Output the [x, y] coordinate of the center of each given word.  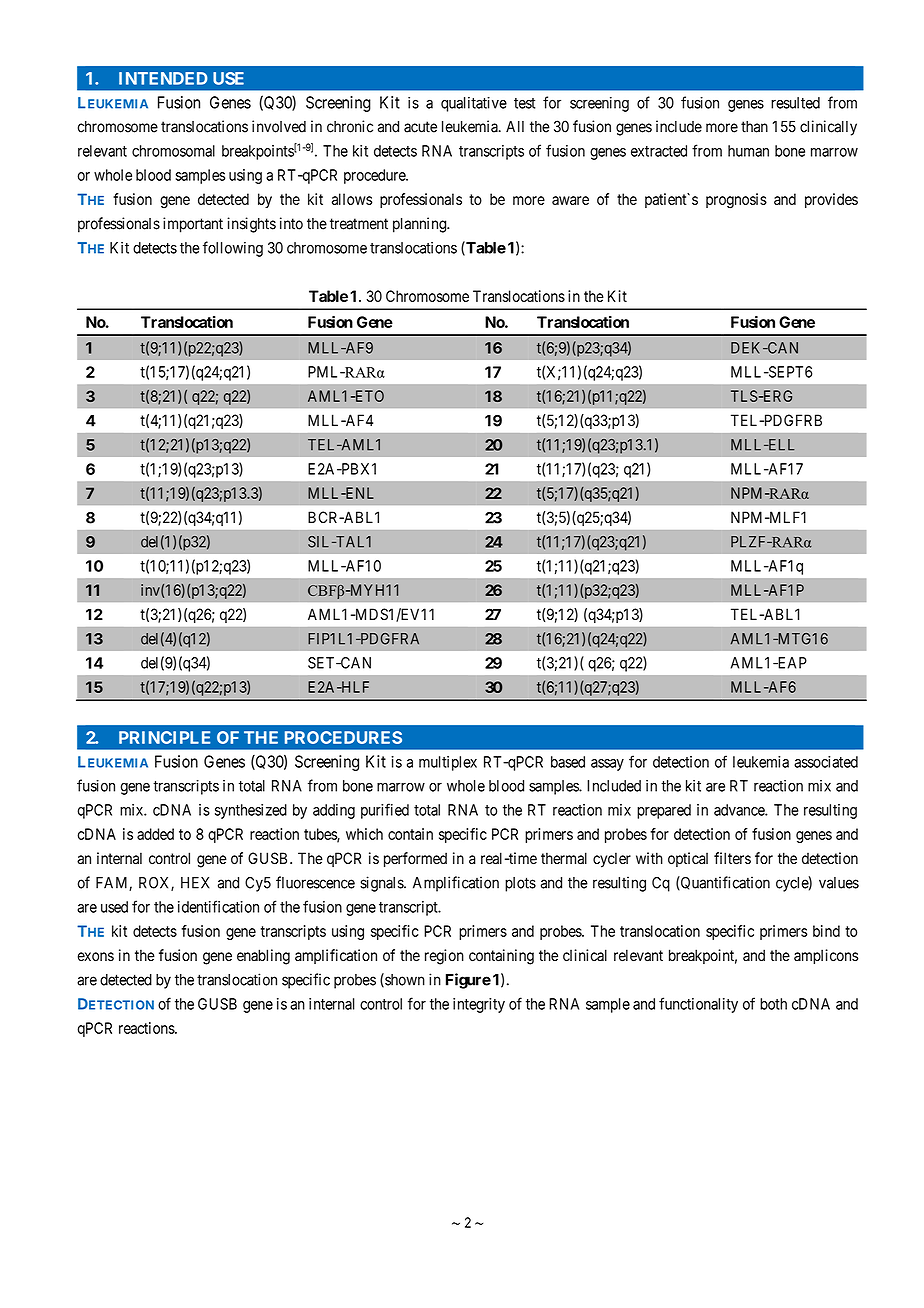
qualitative [474, 104]
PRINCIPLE [164, 737]
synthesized [251, 811]
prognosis [736, 201]
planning [420, 225]
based [568, 762]
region [444, 957]
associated [826, 762]
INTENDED [163, 78]
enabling [263, 957]
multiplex [448, 763]
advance [740, 810]
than [754, 127]
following [233, 249]
